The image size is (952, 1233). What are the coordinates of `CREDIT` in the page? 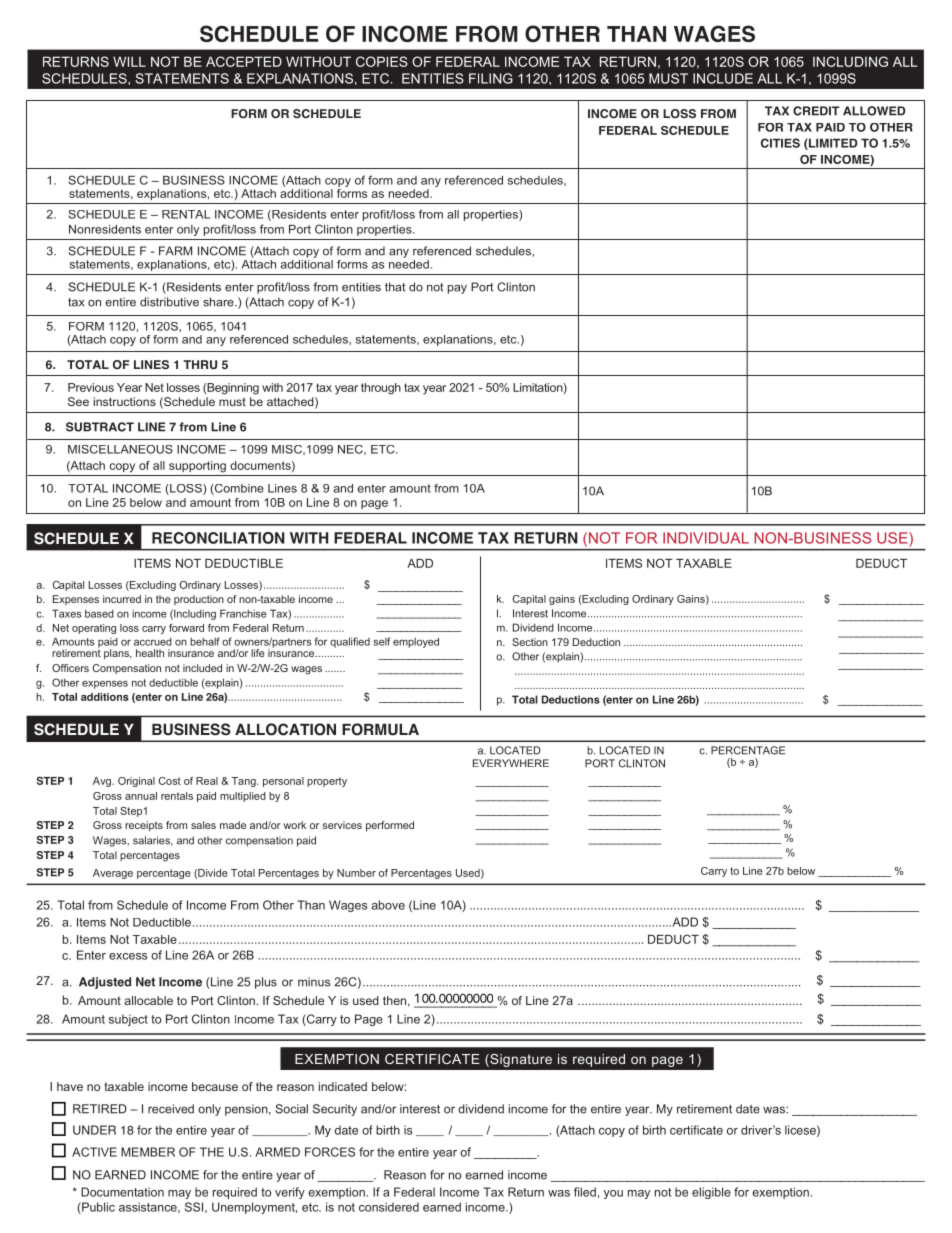 It's located at (816, 111).
